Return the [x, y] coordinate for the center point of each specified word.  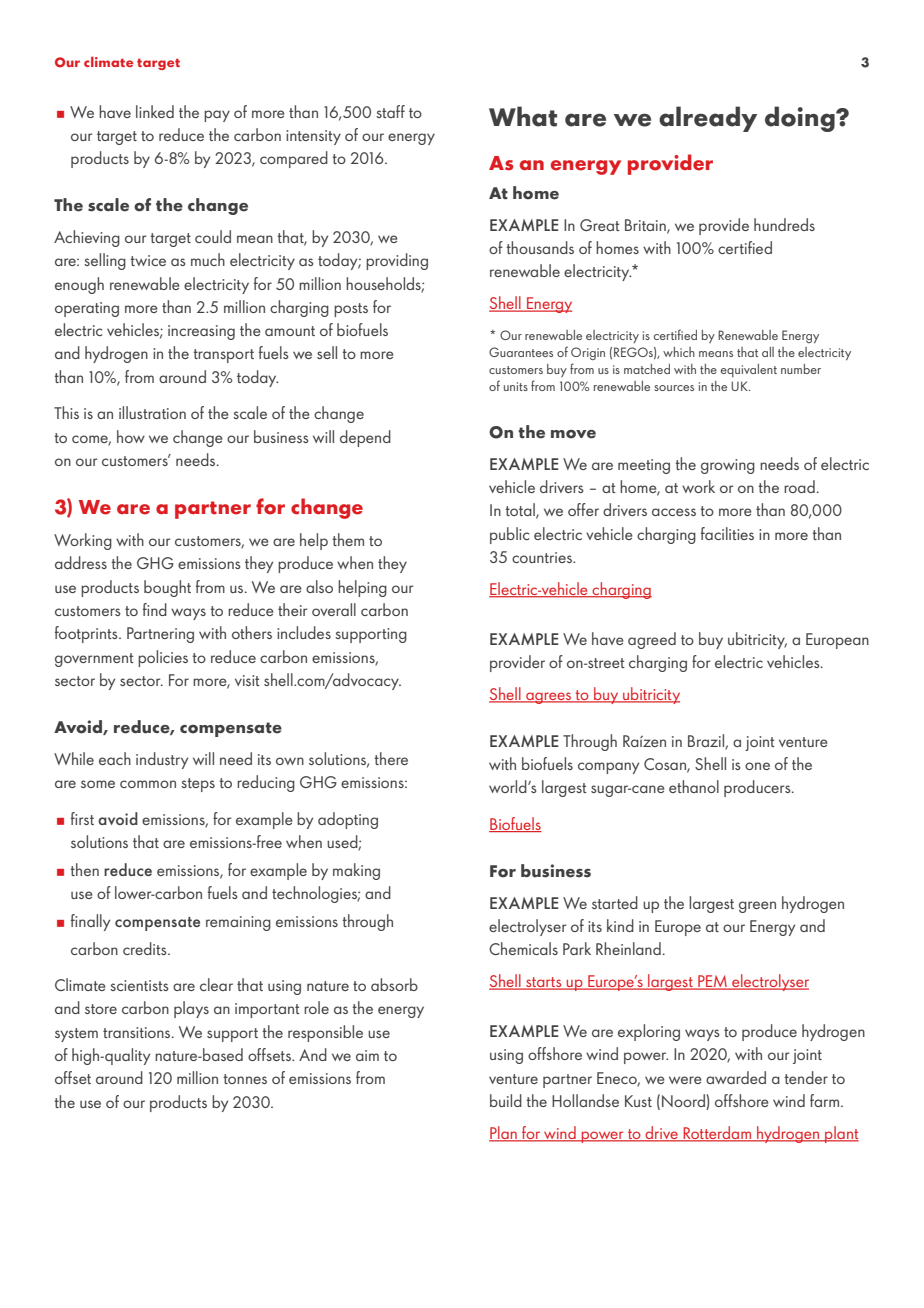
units [516, 386]
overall [334, 609]
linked [155, 111]
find [155, 609]
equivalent [749, 370]
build [506, 1100]
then [84, 869]
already [708, 119]
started [615, 902]
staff [390, 111]
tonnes [245, 1079]
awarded [736, 1077]
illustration [152, 412]
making [356, 871]
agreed [652, 640]
